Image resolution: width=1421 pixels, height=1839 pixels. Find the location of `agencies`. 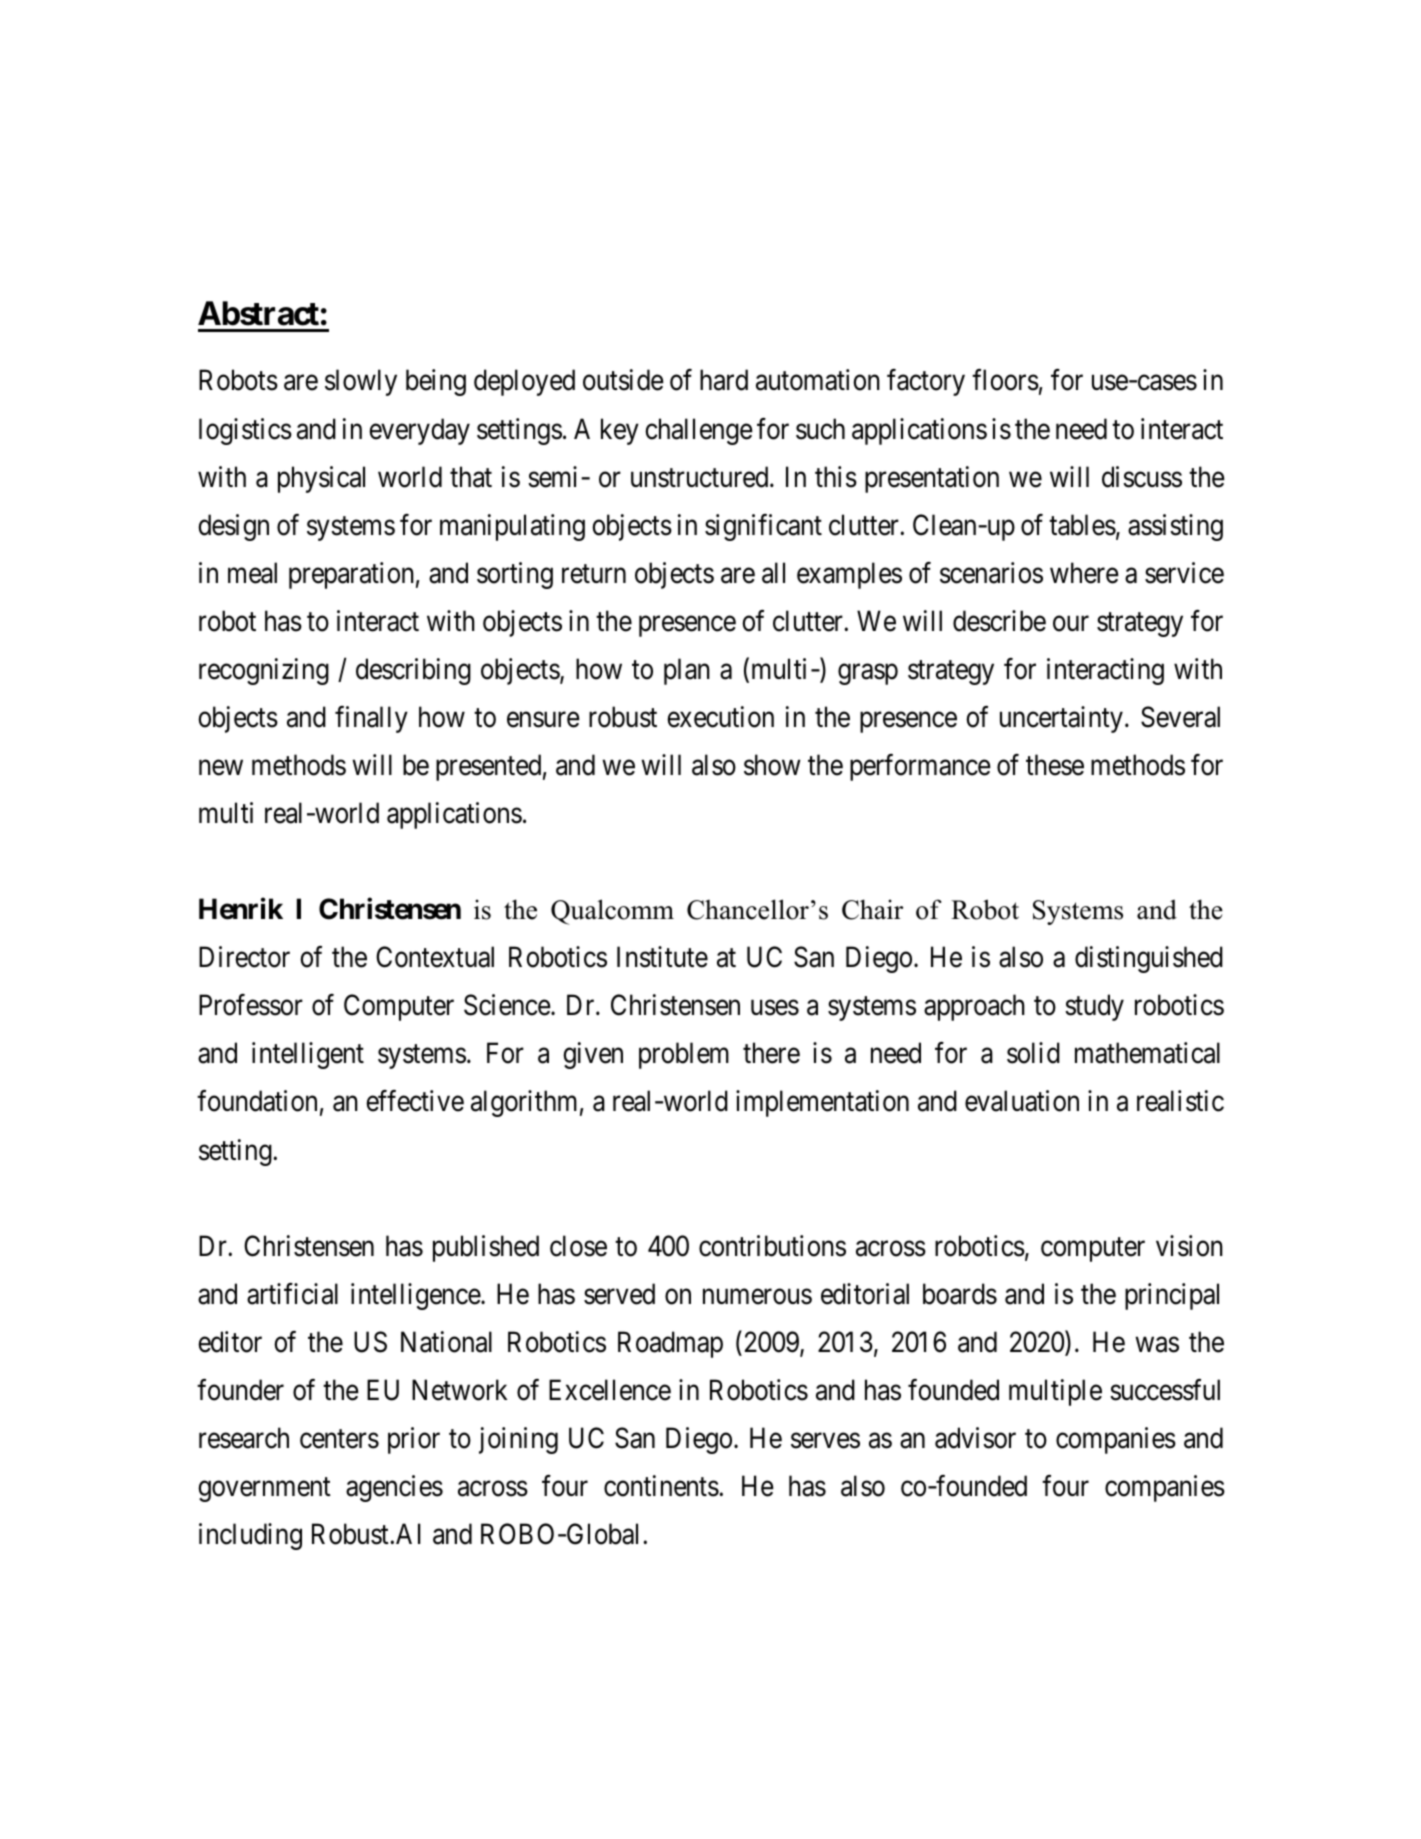

agencies is located at coordinates (394, 1488).
